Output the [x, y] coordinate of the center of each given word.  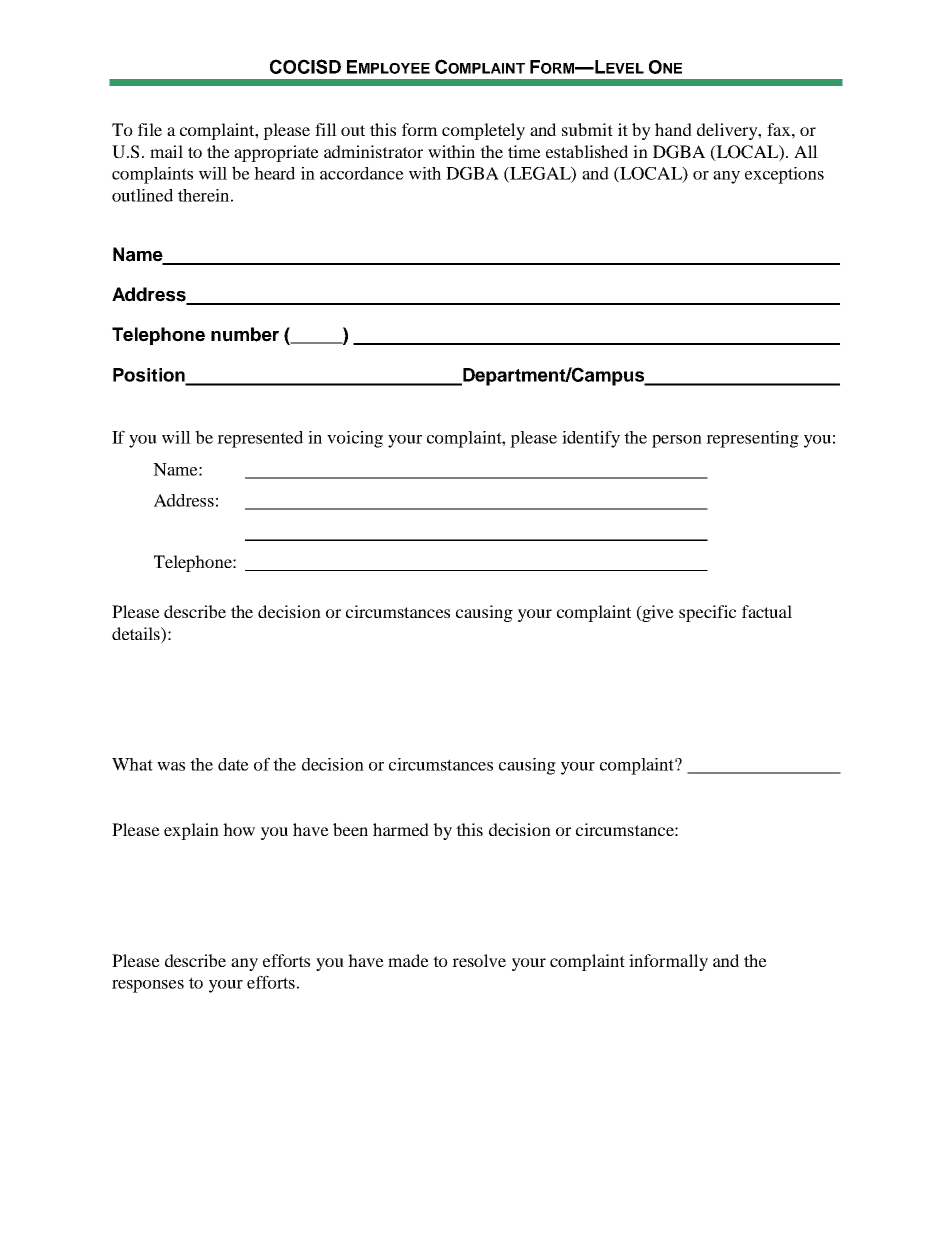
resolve [479, 960]
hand [673, 129]
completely [483, 131]
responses [148, 986]
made [408, 960]
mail [166, 151]
